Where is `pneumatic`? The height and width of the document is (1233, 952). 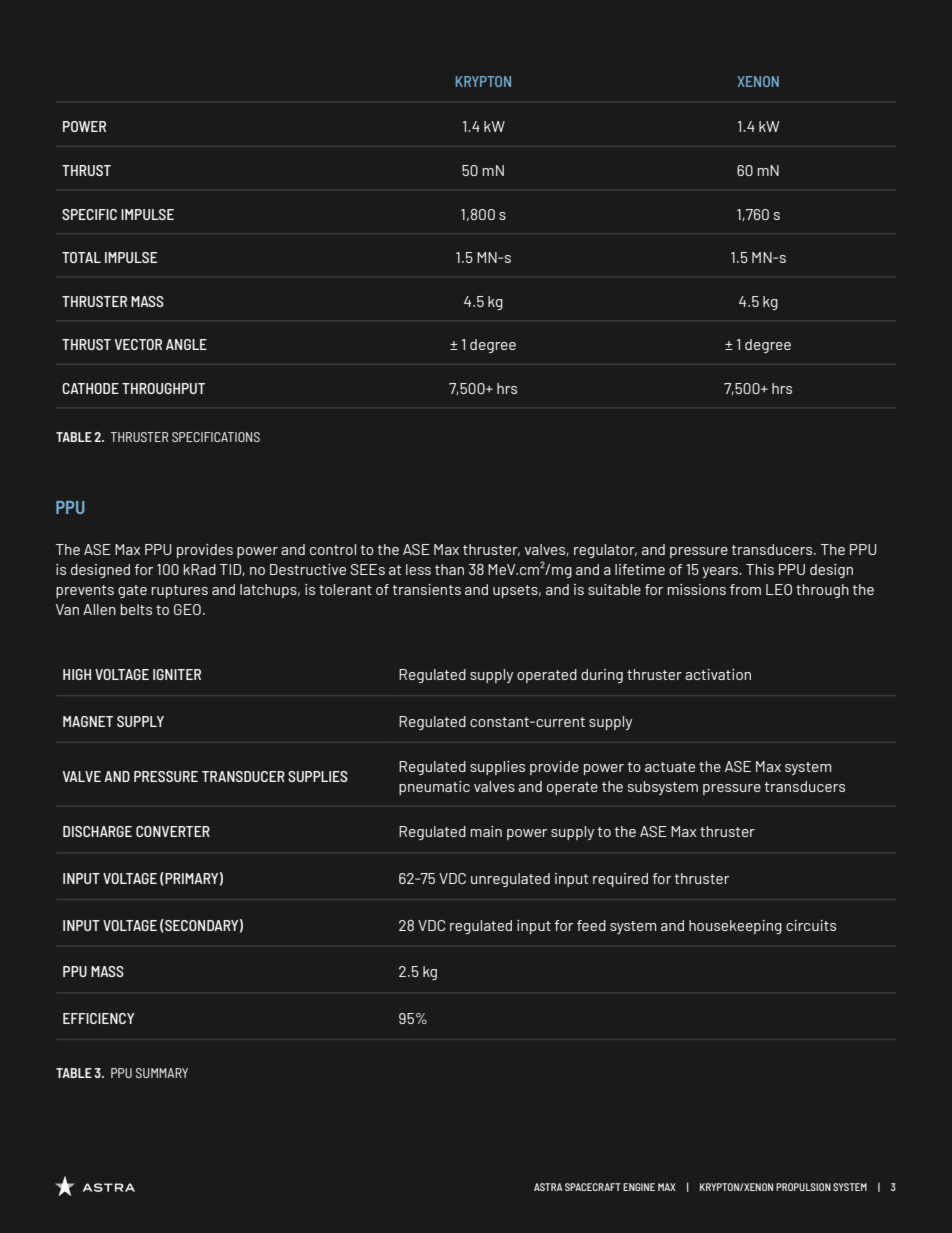
pneumatic is located at coordinates (434, 788).
